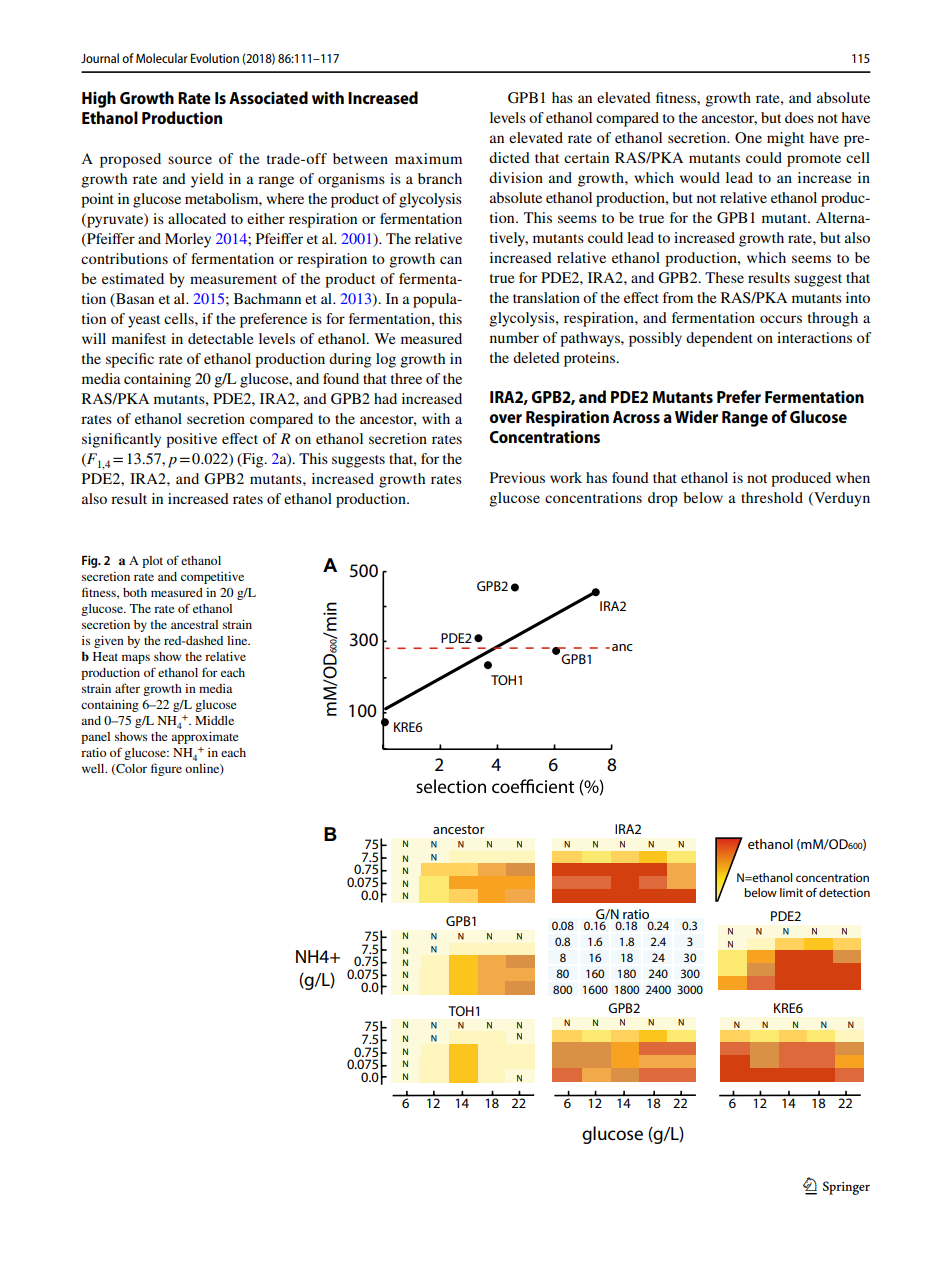 This document has width=952, height=1265. Describe the element at coordinates (440, 178) in the document. I see `branch` at that location.
